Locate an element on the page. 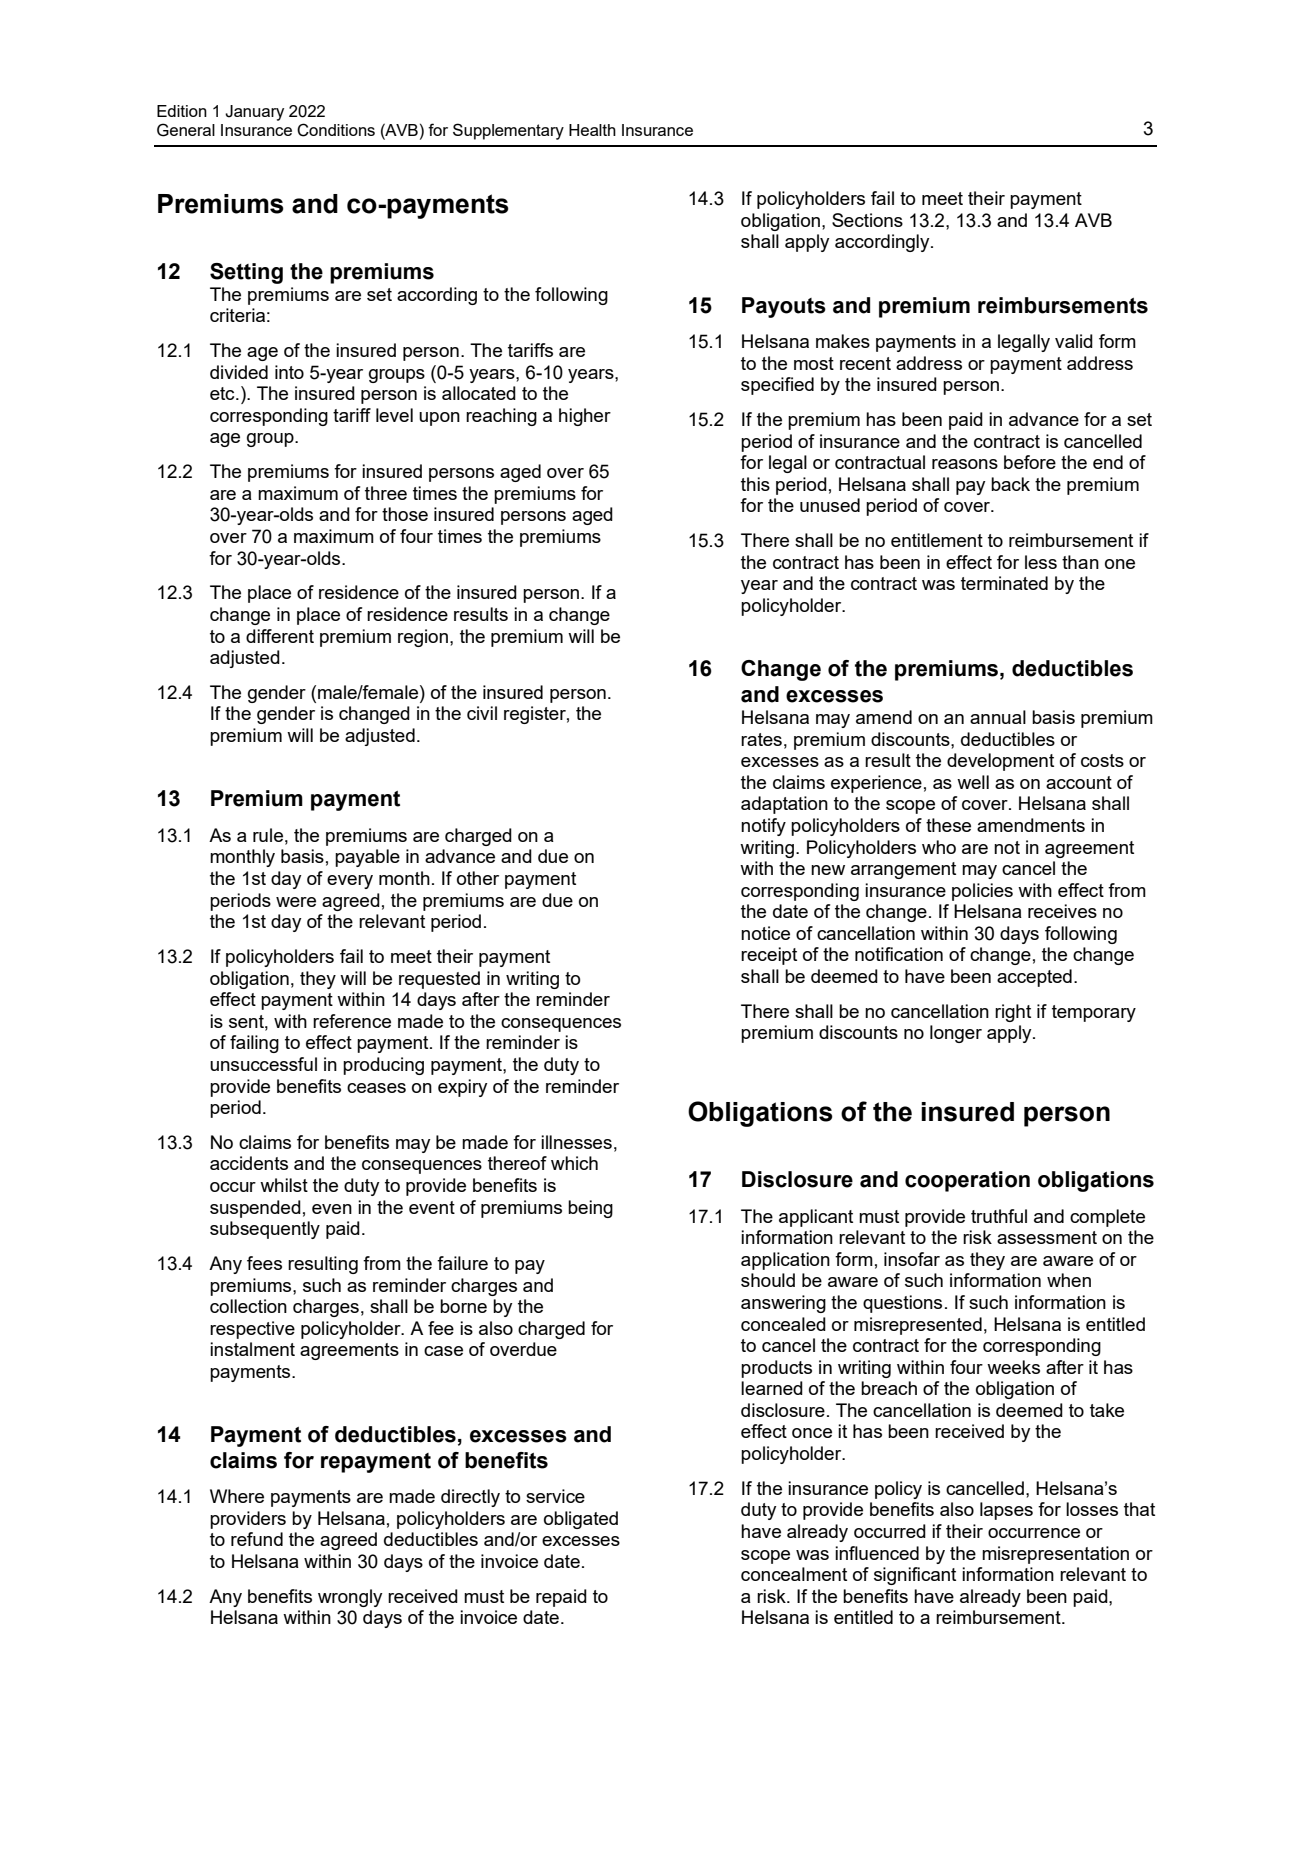  policies is located at coordinates (982, 892).
